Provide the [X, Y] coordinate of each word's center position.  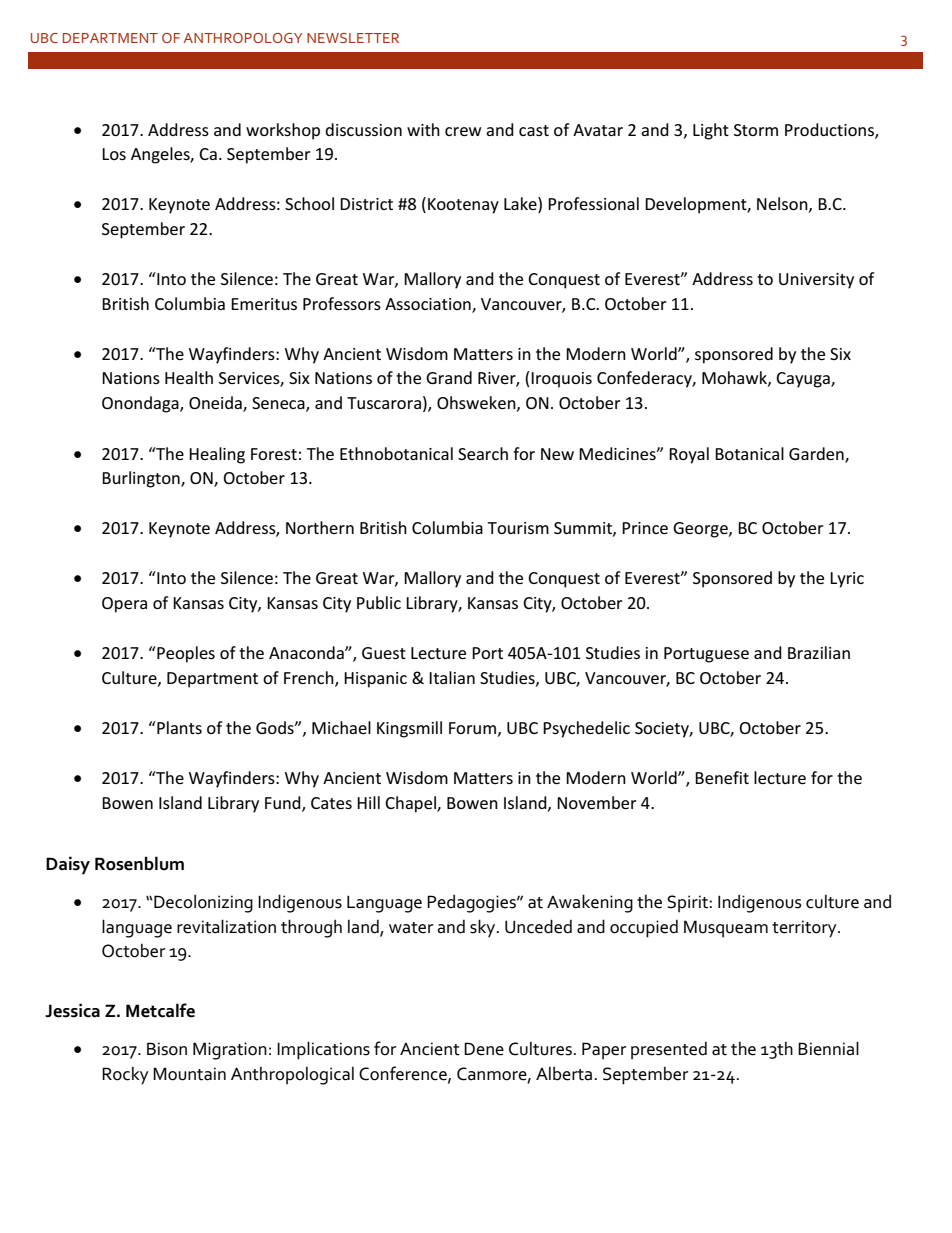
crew [463, 131]
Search [483, 453]
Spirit [688, 904]
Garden [817, 454]
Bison [167, 1049]
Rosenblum [139, 863]
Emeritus [264, 304]
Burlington [142, 479]
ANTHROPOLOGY [242, 38]
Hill [368, 802]
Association [429, 305]
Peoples [185, 654]
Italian [452, 677]
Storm [756, 130]
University [816, 281]
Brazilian [819, 652]
